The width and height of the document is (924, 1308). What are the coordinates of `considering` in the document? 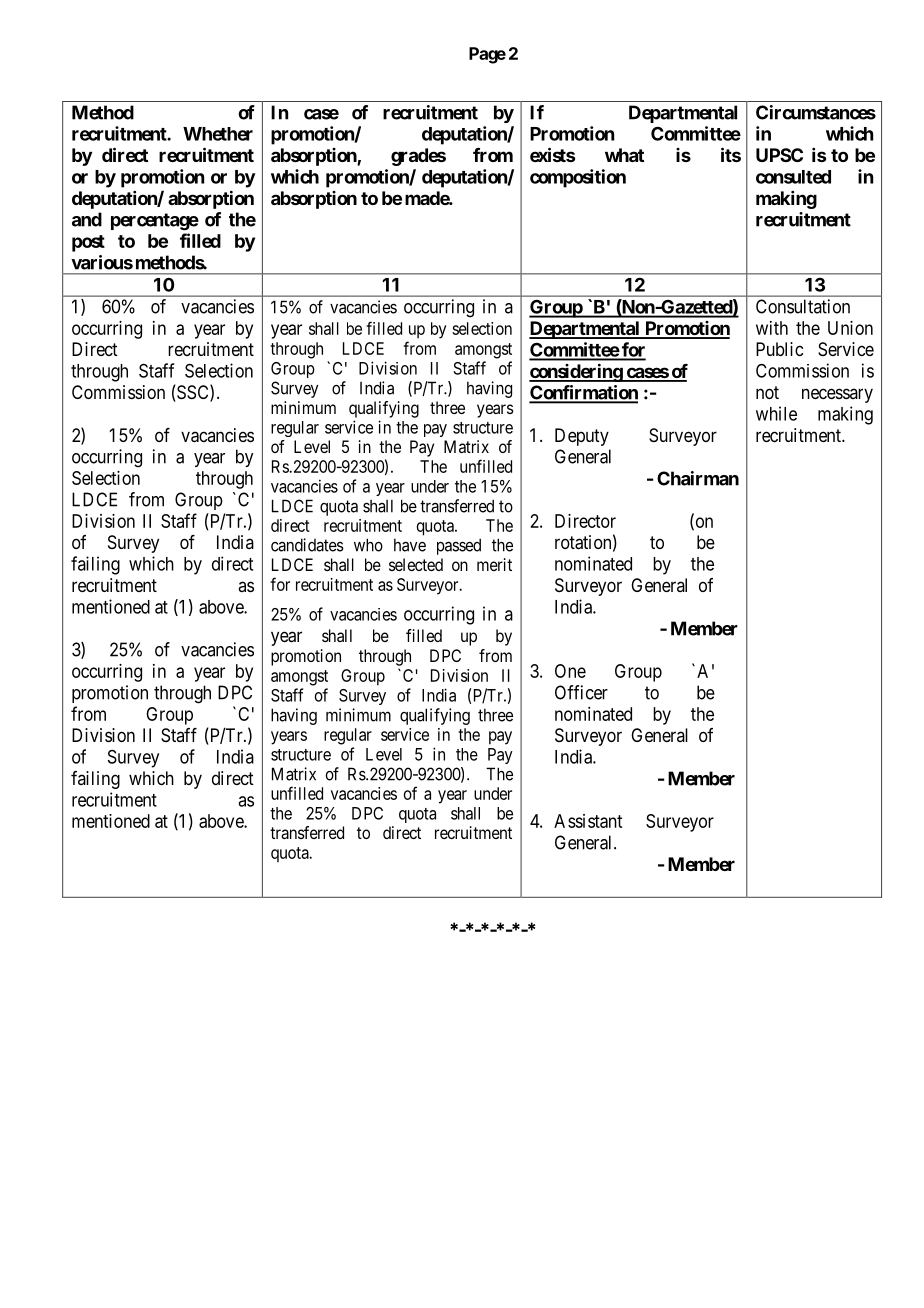 It's located at (576, 372).
